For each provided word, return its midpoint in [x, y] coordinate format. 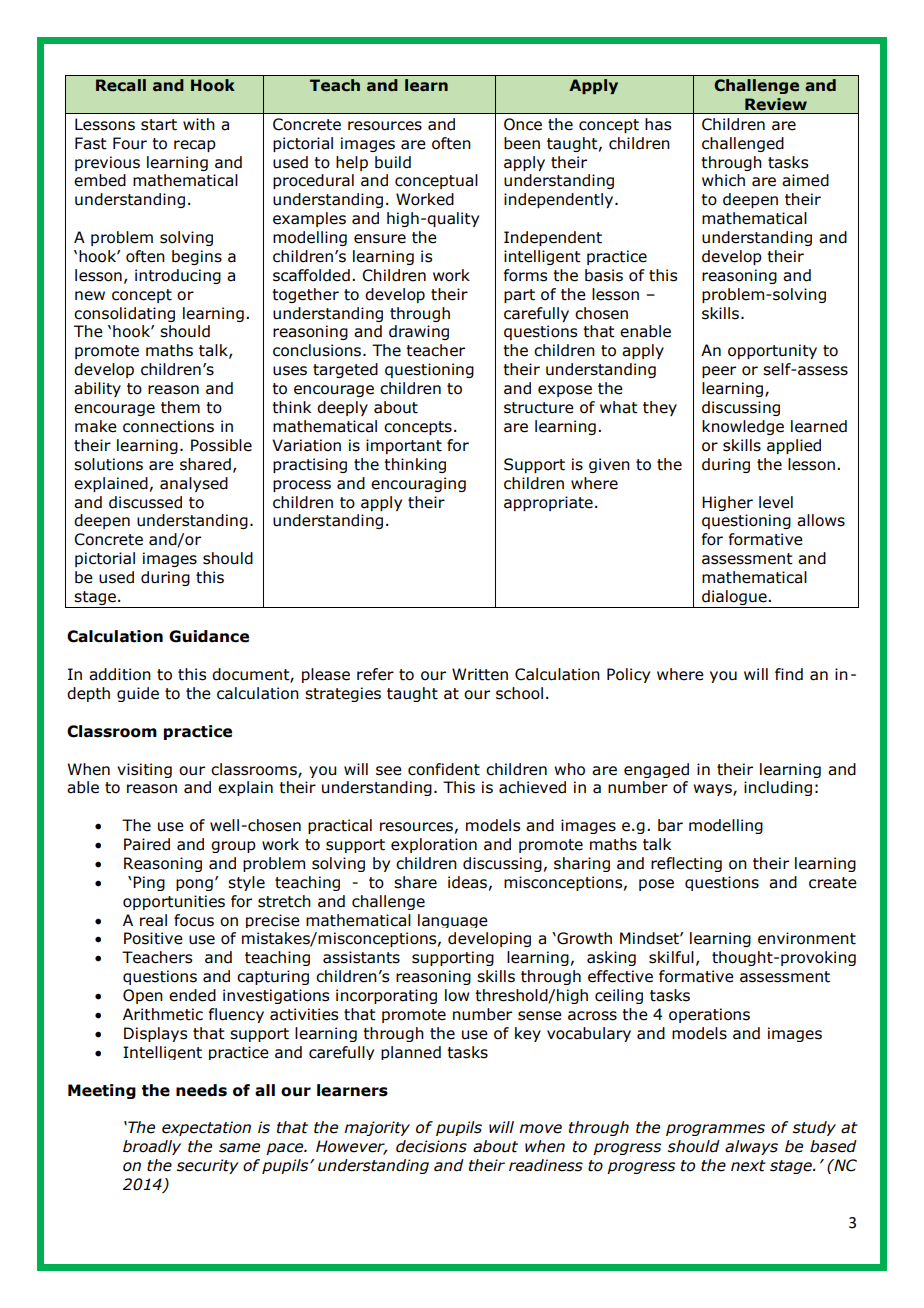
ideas [467, 882]
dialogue [734, 599]
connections [168, 426]
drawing [419, 332]
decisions [431, 1146]
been [522, 143]
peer [719, 372]
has [658, 124]
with [199, 124]
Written [480, 674]
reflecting [686, 864]
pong [194, 885]
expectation [206, 1128]
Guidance [209, 636]
